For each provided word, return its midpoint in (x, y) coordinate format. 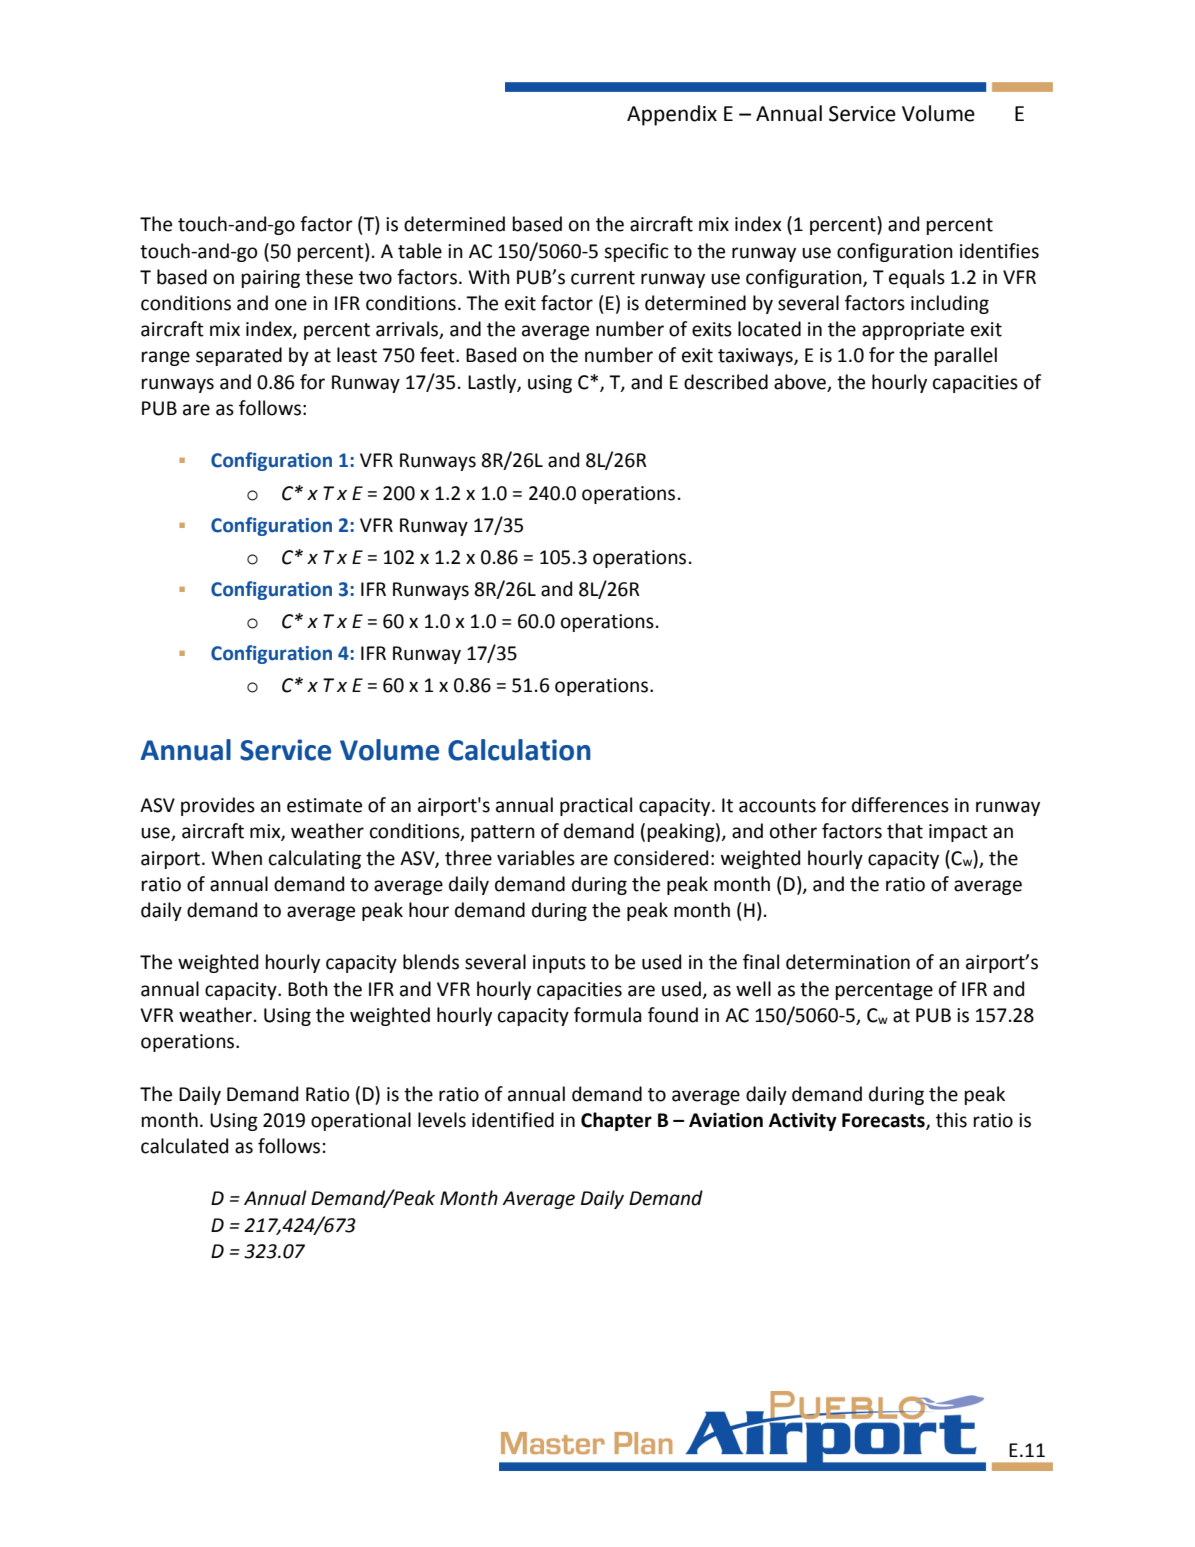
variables (536, 858)
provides (218, 806)
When (236, 858)
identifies (999, 251)
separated (239, 356)
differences (900, 805)
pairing (271, 279)
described (726, 382)
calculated (184, 1146)
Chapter (616, 1121)
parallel (966, 356)
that (905, 831)
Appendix (672, 115)
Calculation (519, 750)
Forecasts (884, 1121)
